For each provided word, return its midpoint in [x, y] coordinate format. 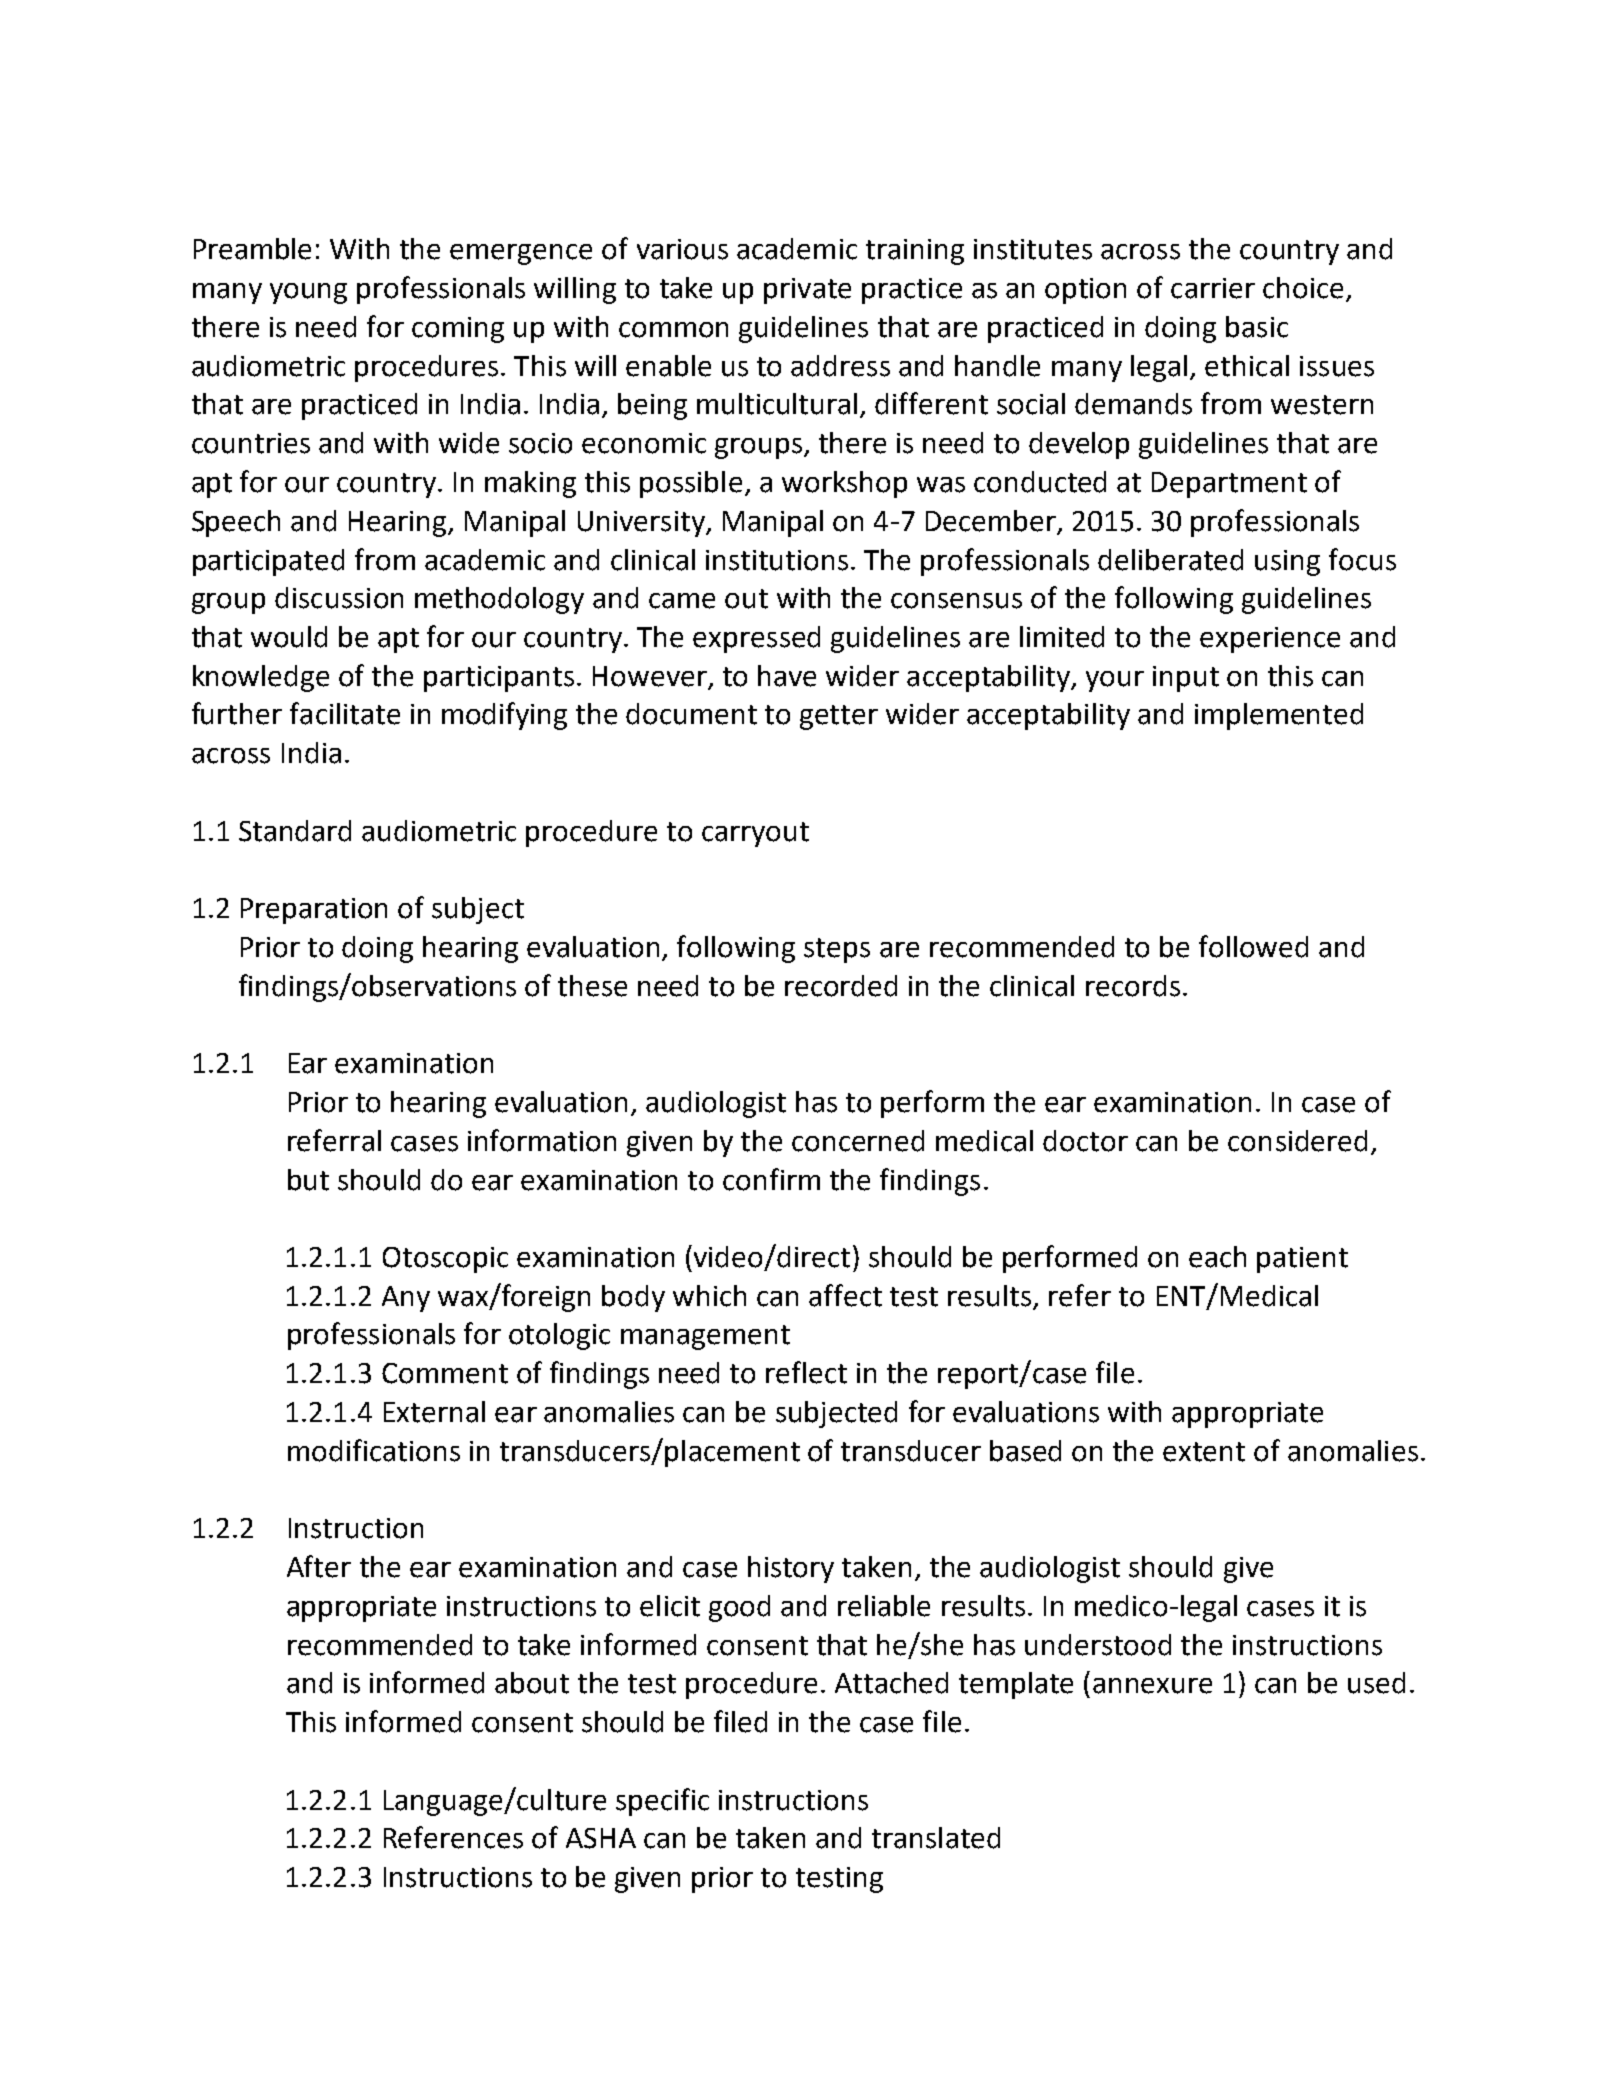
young [308, 293]
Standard [295, 831]
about [532, 1683]
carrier [1213, 288]
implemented [1279, 716]
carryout [755, 834]
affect [845, 1295]
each [1217, 1257]
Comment [445, 1373]
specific [662, 1802]
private [807, 291]
